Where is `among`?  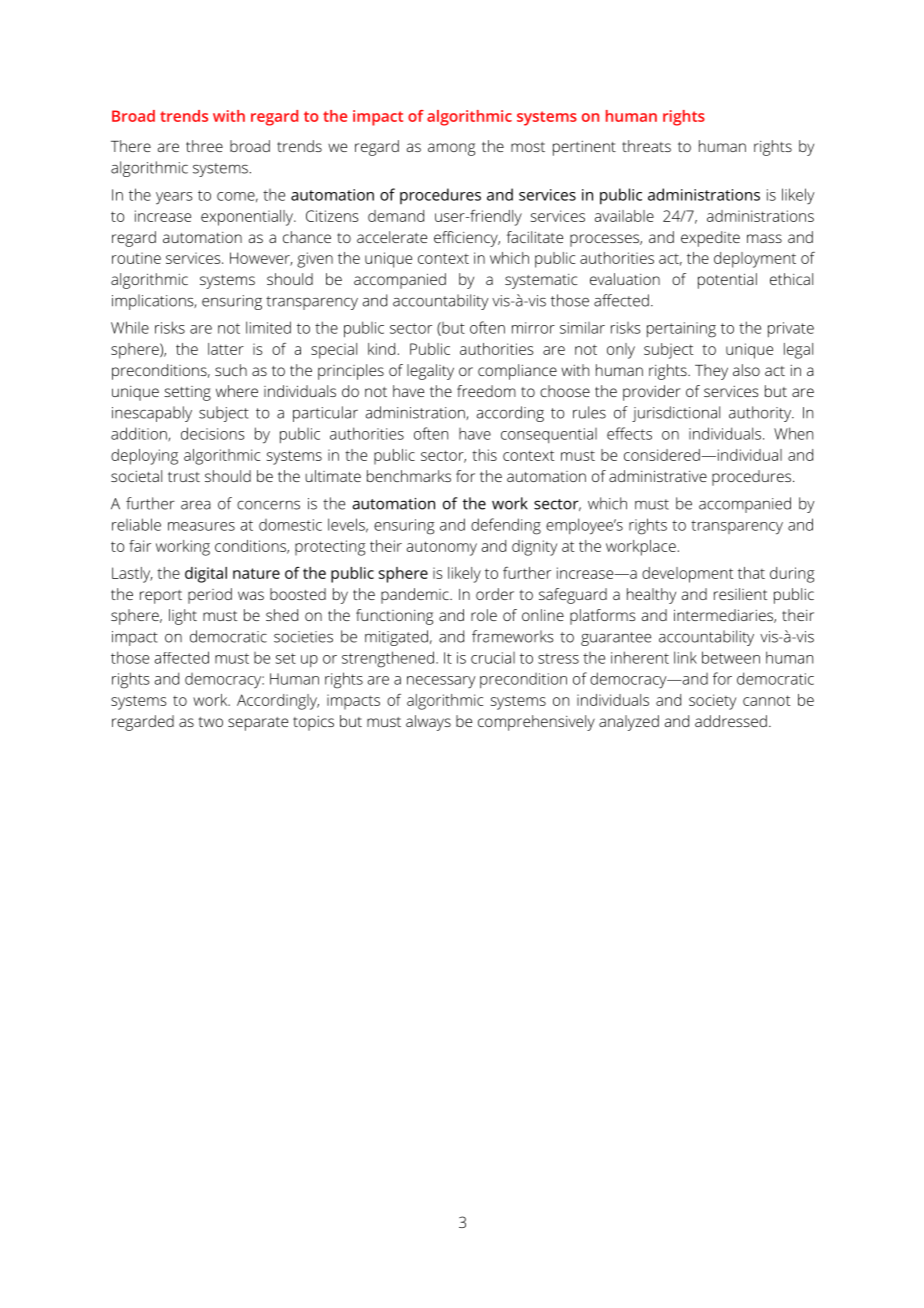 among is located at coordinates (451, 149).
